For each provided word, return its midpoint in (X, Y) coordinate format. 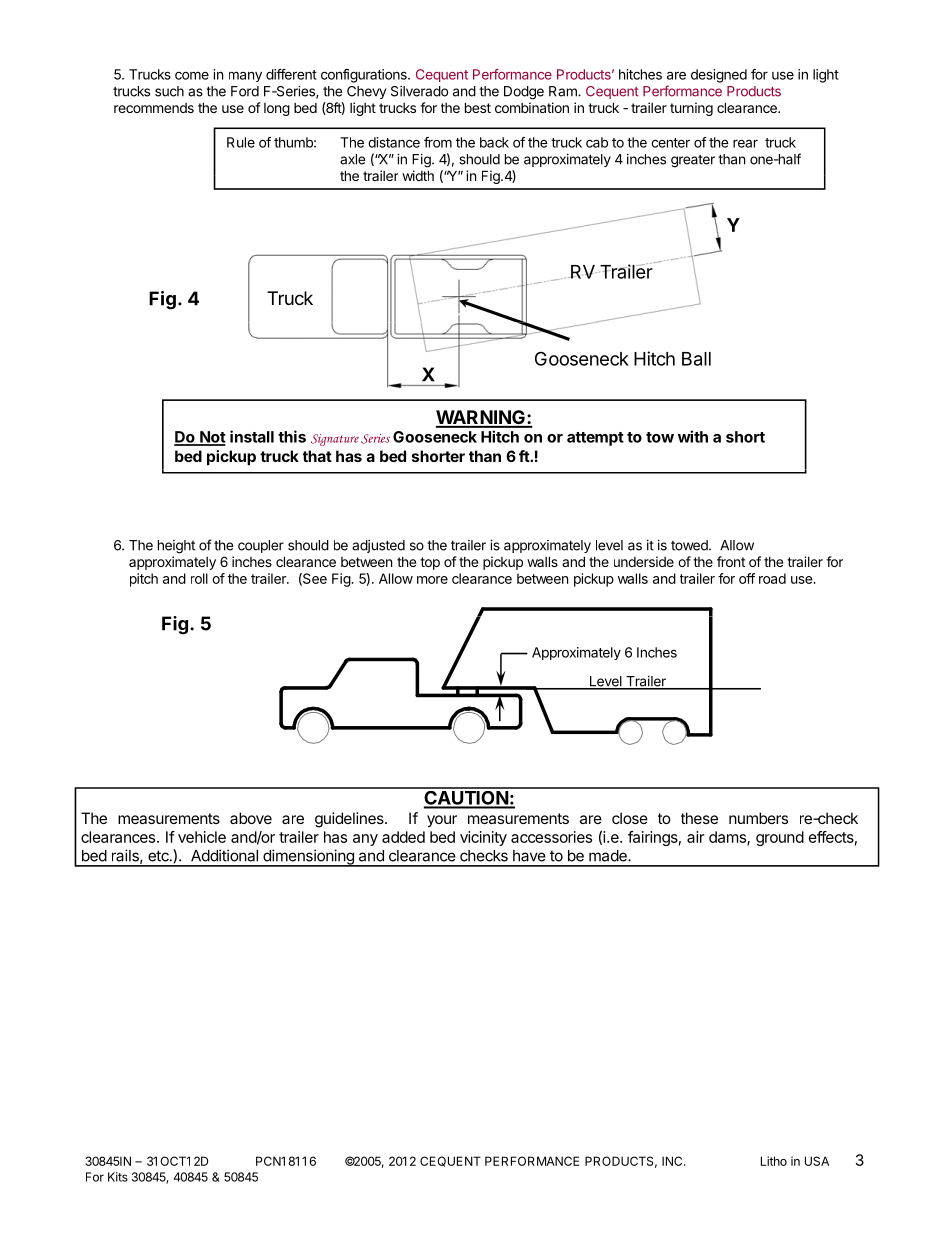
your (442, 821)
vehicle (202, 837)
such (169, 91)
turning (691, 109)
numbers (758, 818)
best (478, 107)
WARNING (481, 418)
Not (212, 438)
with (693, 436)
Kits (118, 1177)
